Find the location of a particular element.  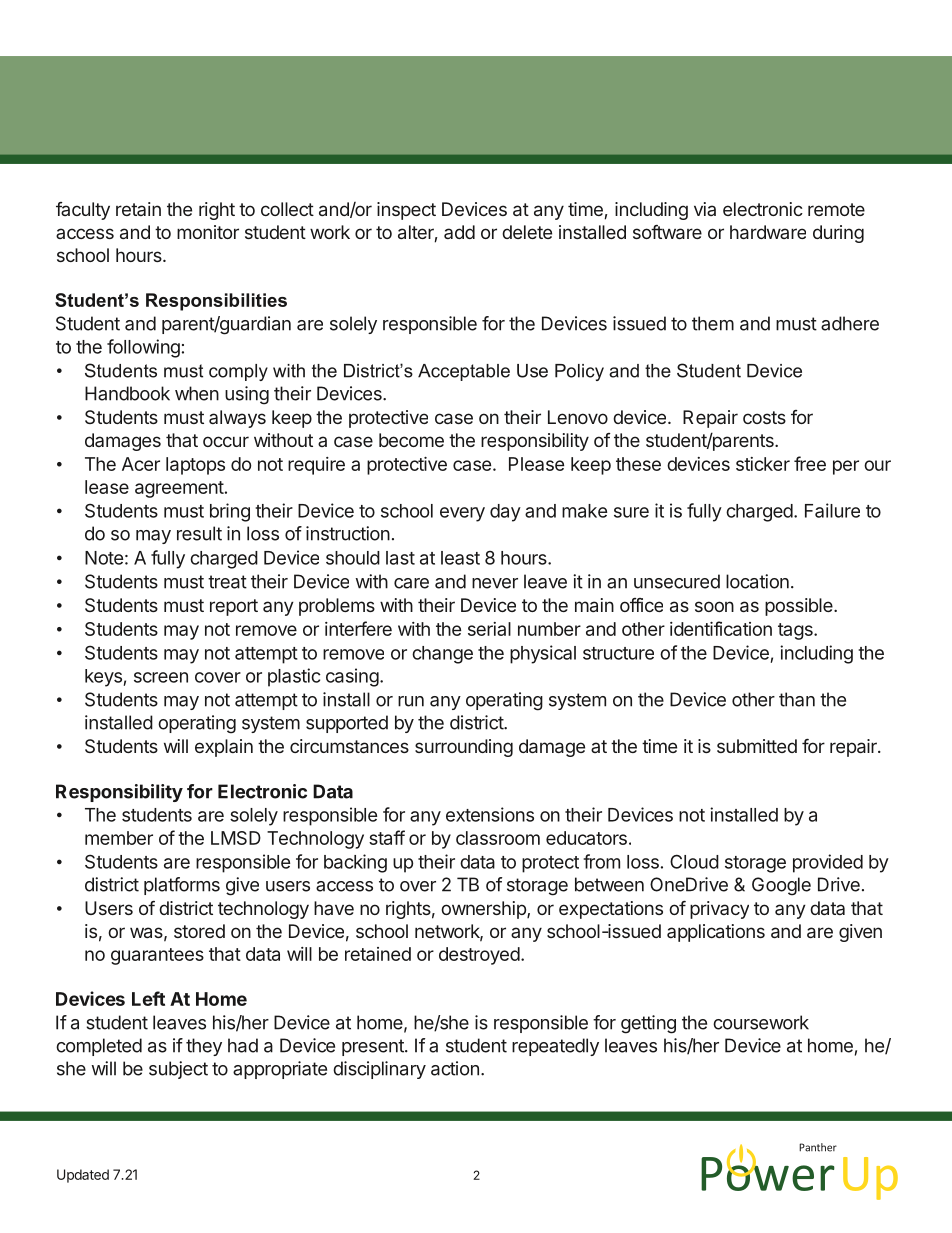

become is located at coordinates (411, 440).
